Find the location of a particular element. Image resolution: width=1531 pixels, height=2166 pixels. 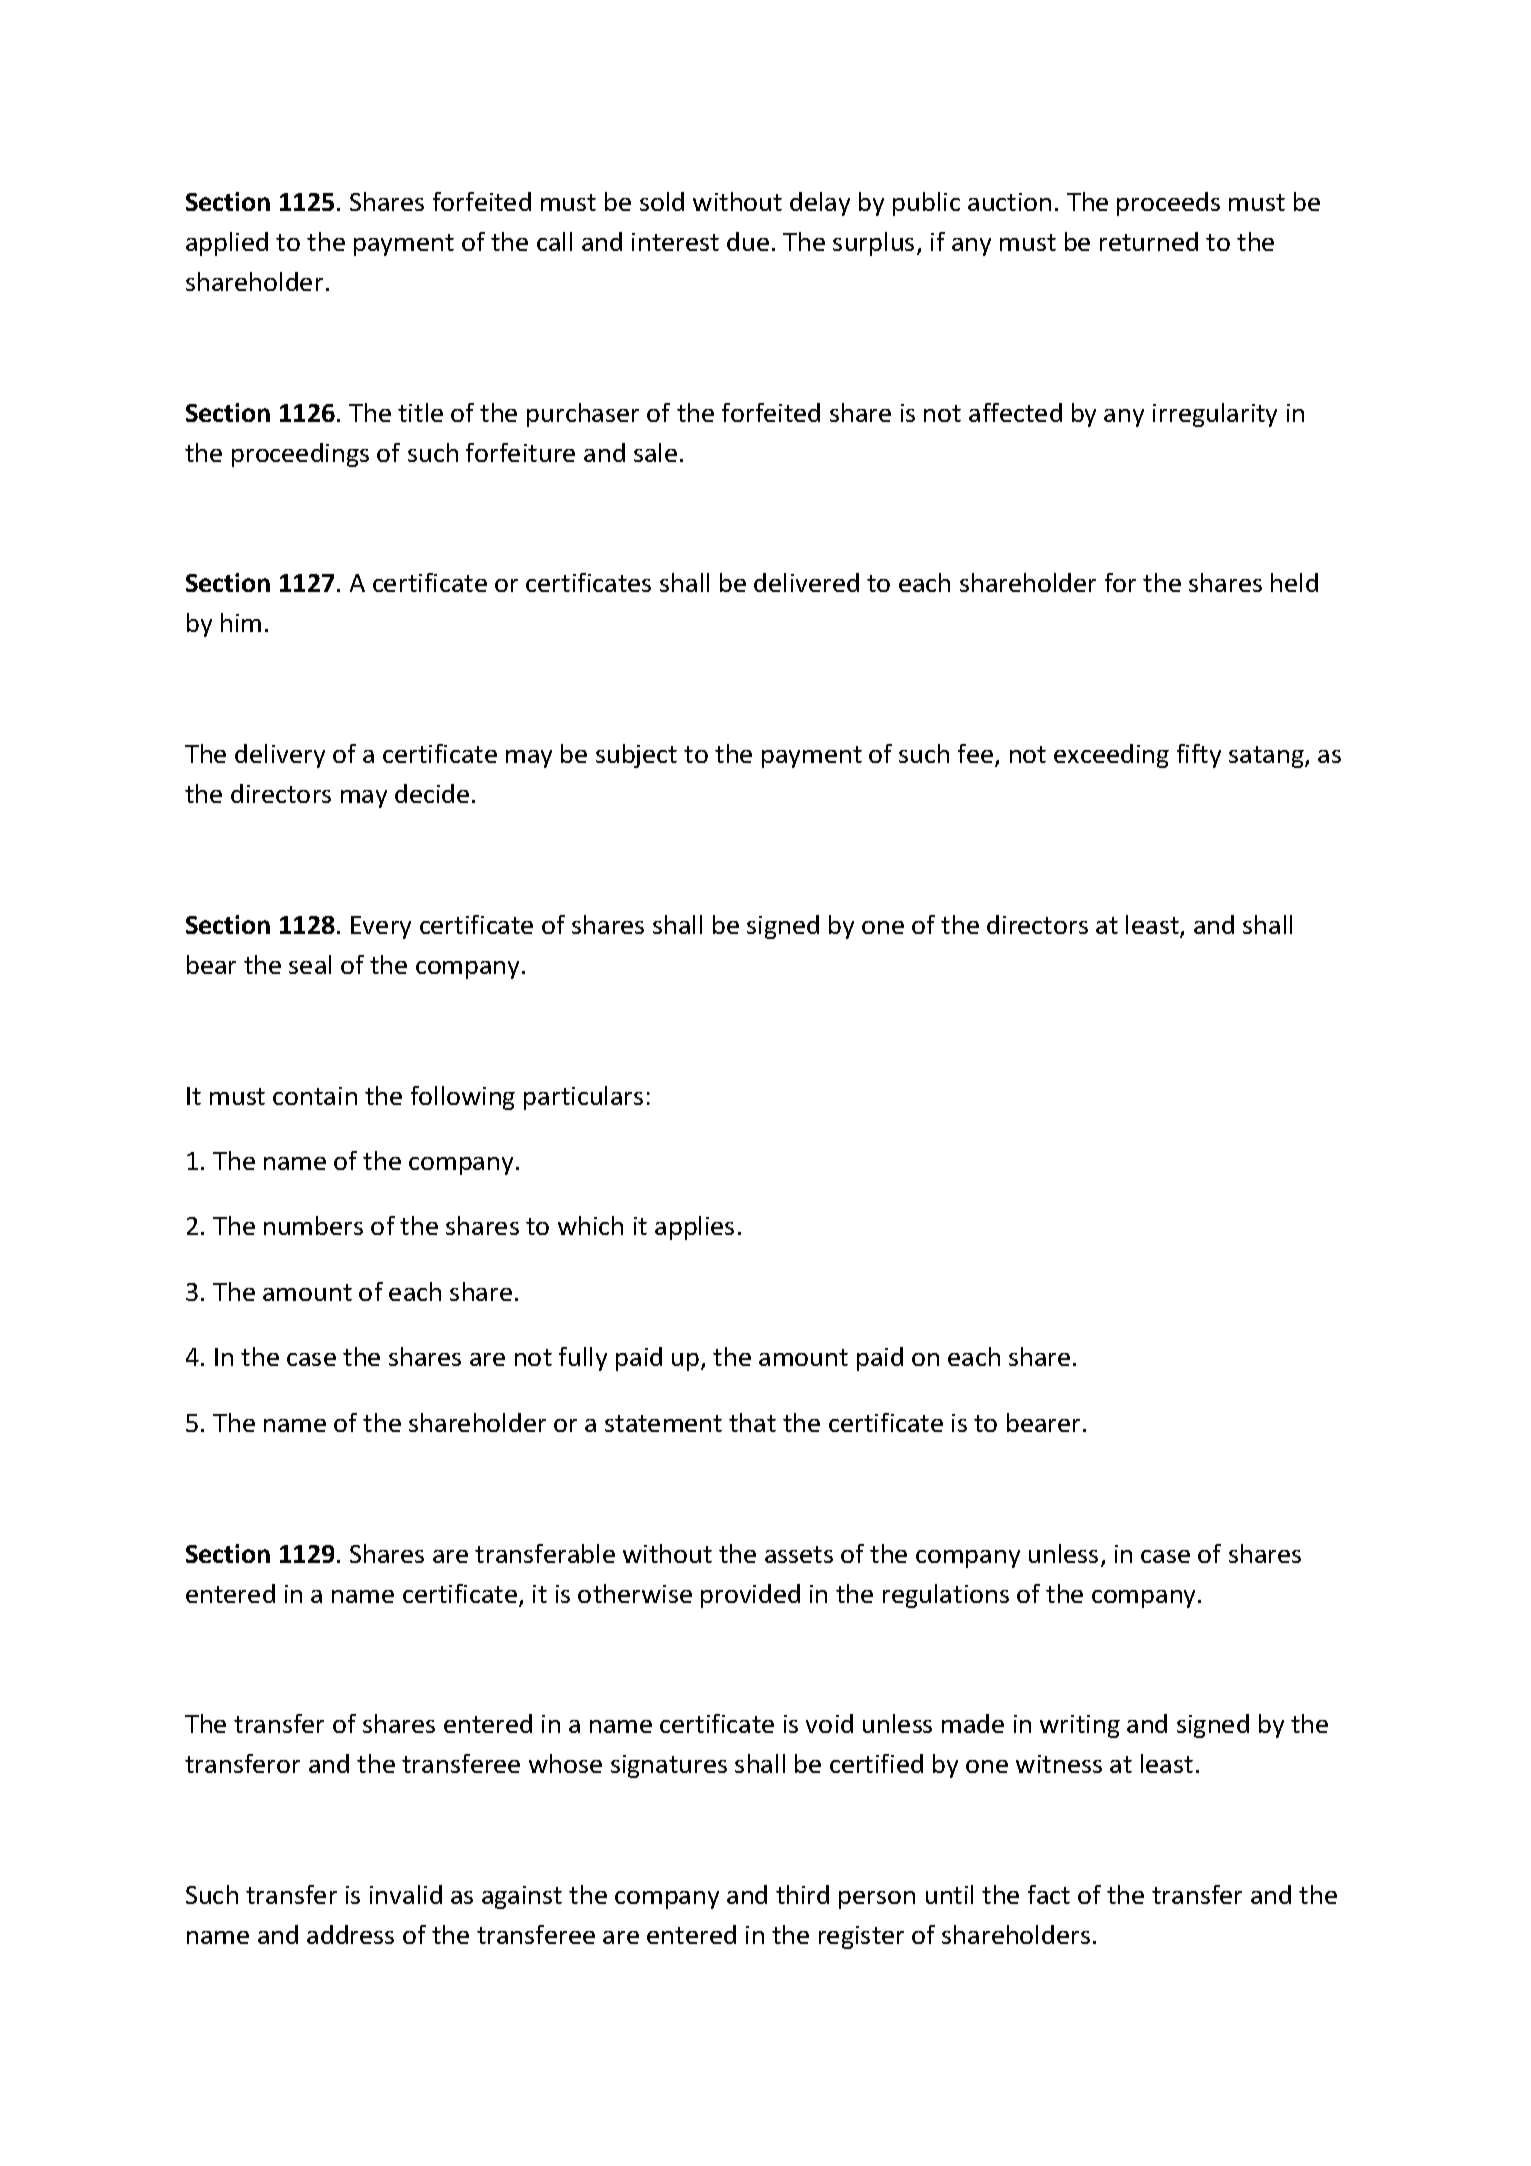

otherwise is located at coordinates (635, 1593).
